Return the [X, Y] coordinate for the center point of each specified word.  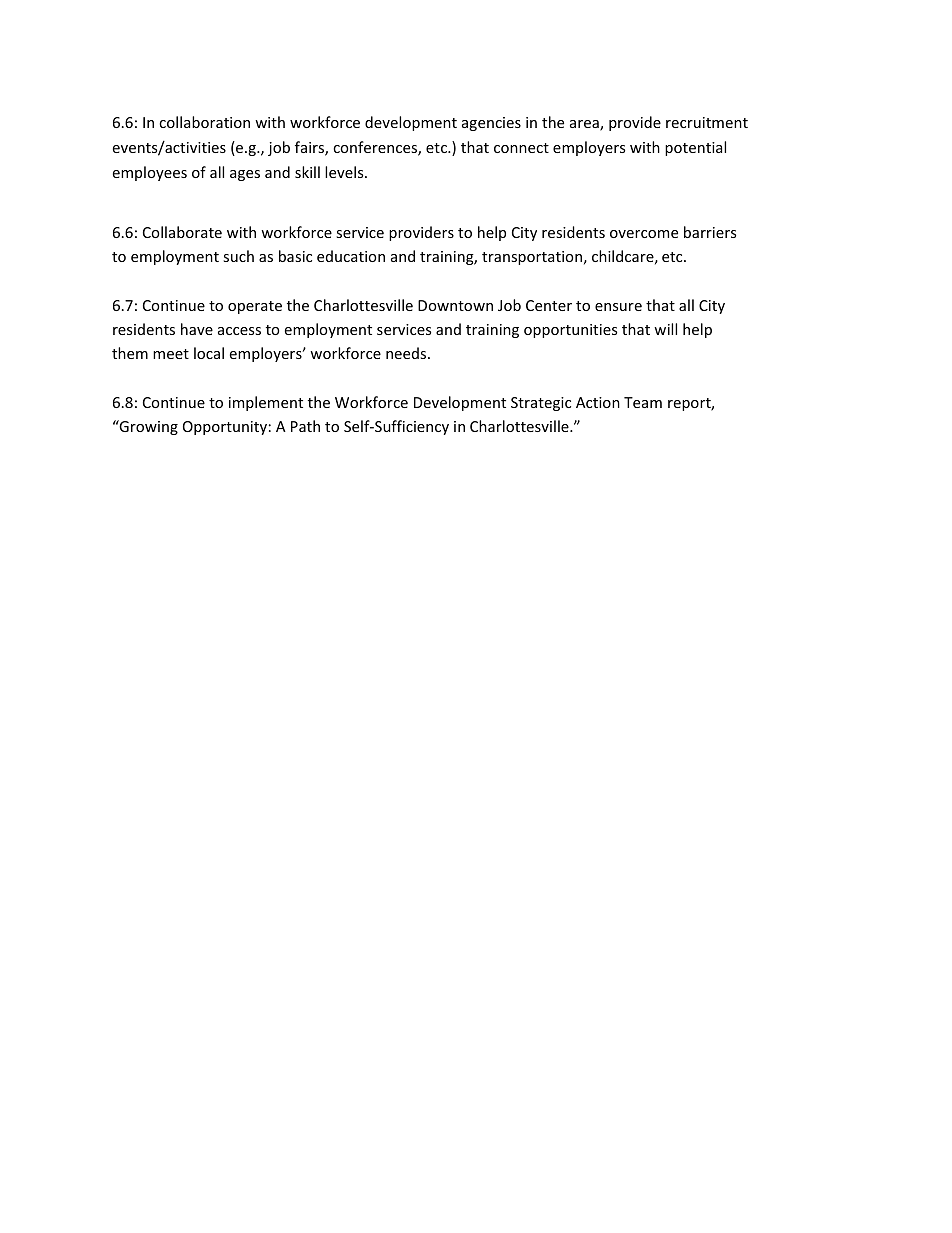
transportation [532, 258]
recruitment [707, 122]
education [351, 256]
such [238, 256]
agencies [491, 124]
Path [305, 426]
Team [643, 402]
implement [266, 403]
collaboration [204, 122]
